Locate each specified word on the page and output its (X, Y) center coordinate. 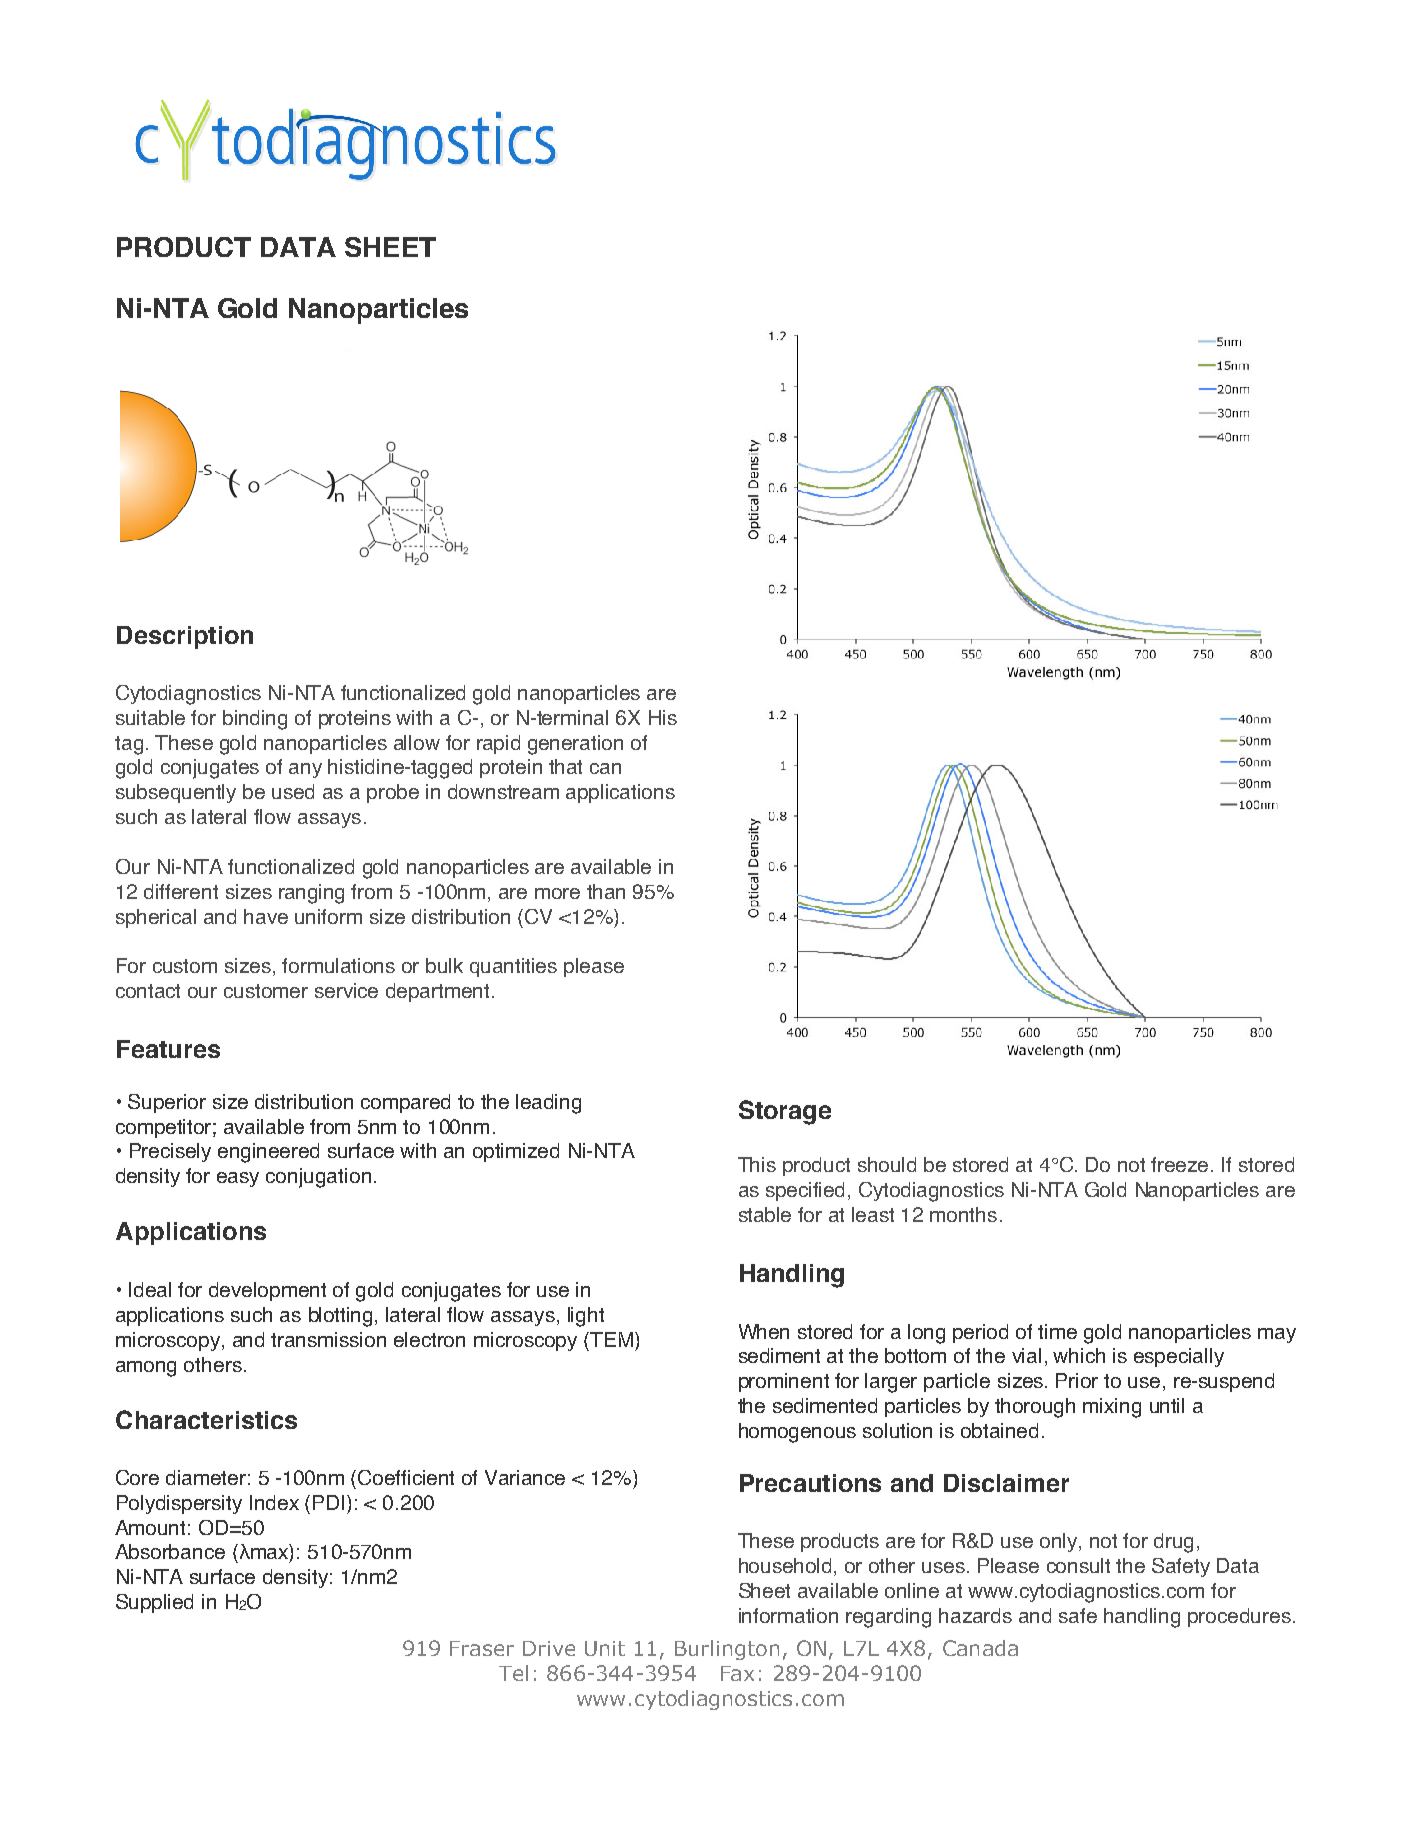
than (606, 891)
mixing (1112, 1408)
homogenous (797, 1433)
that (565, 766)
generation (575, 745)
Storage (785, 1112)
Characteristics (206, 1419)
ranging (311, 894)
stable (765, 1214)
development (267, 1291)
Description (185, 637)
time (1057, 1331)
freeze (1181, 1164)
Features (168, 1049)
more (557, 893)
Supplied (154, 1603)
